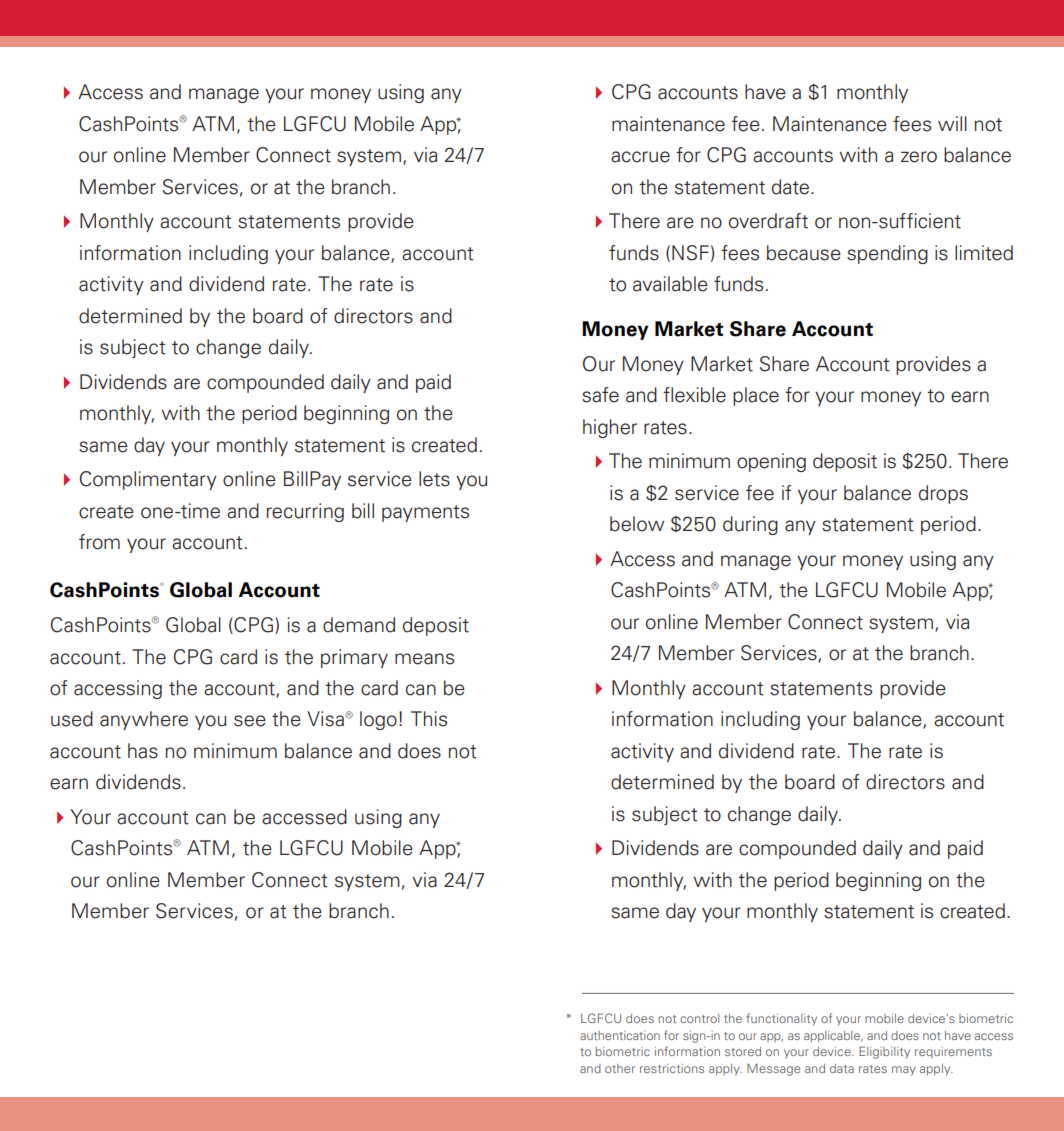 This screenshot has height=1131, width=1064. What do you see at coordinates (620, 1035) in the screenshot?
I see `authentication` at bounding box center [620, 1035].
